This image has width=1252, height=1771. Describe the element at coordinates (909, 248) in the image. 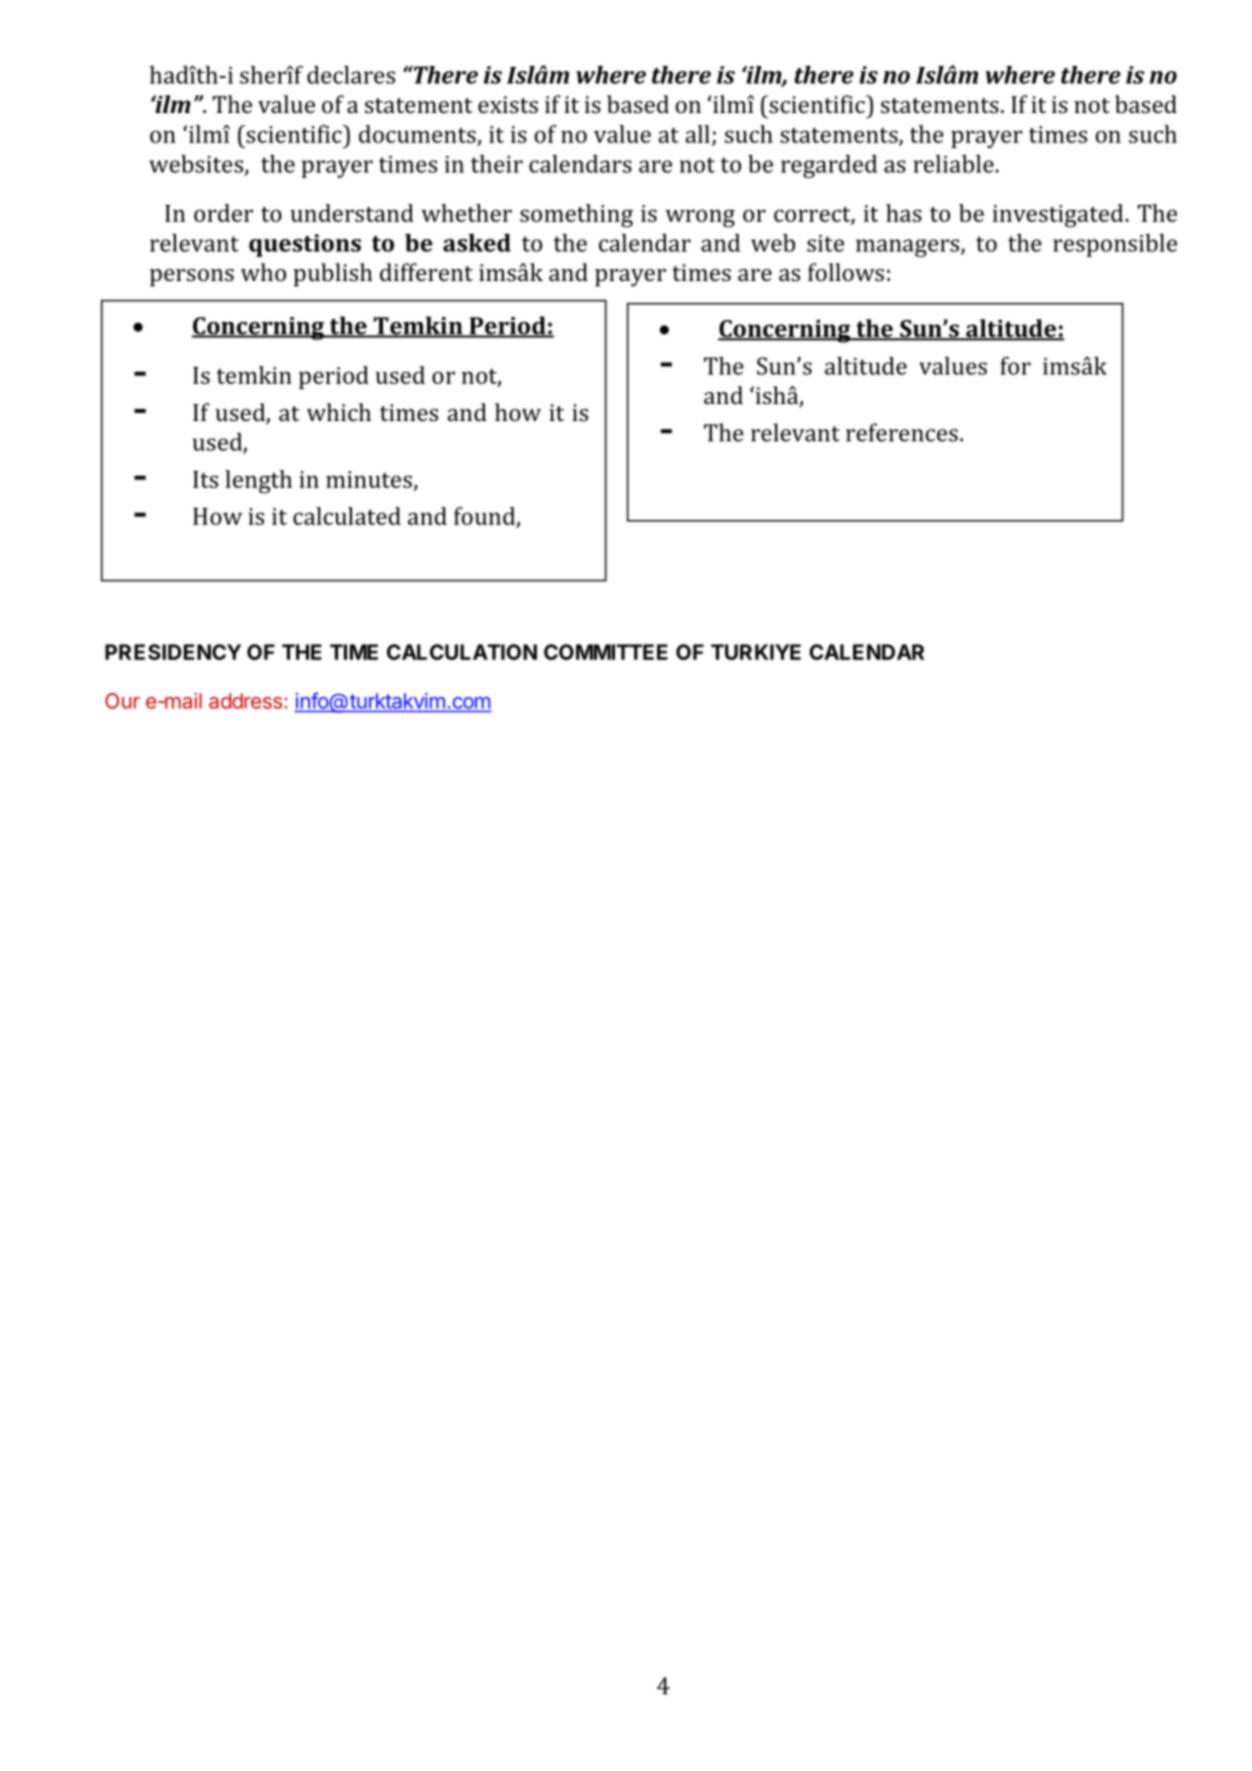

I see `managers` at that location.
